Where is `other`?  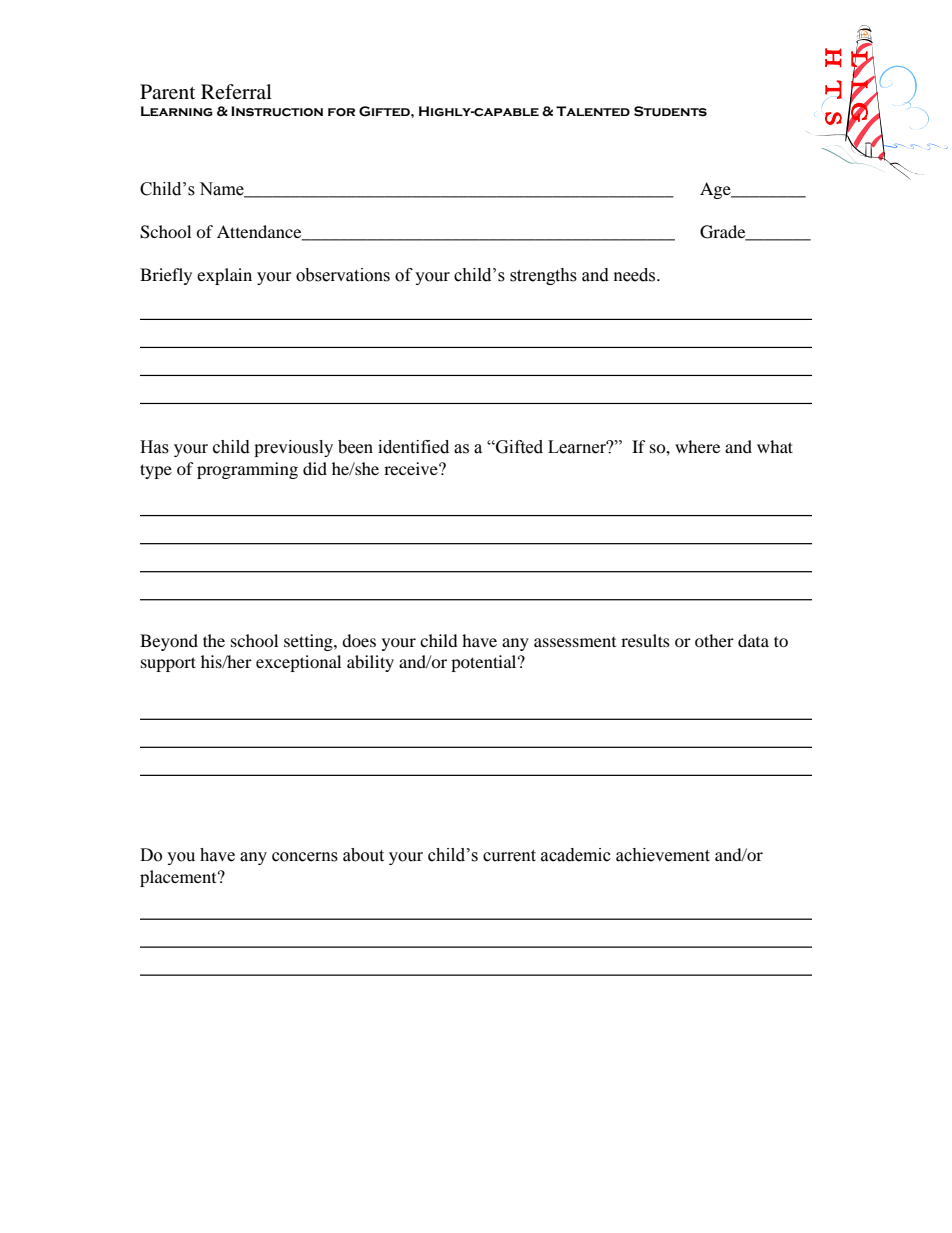 other is located at coordinates (714, 640).
